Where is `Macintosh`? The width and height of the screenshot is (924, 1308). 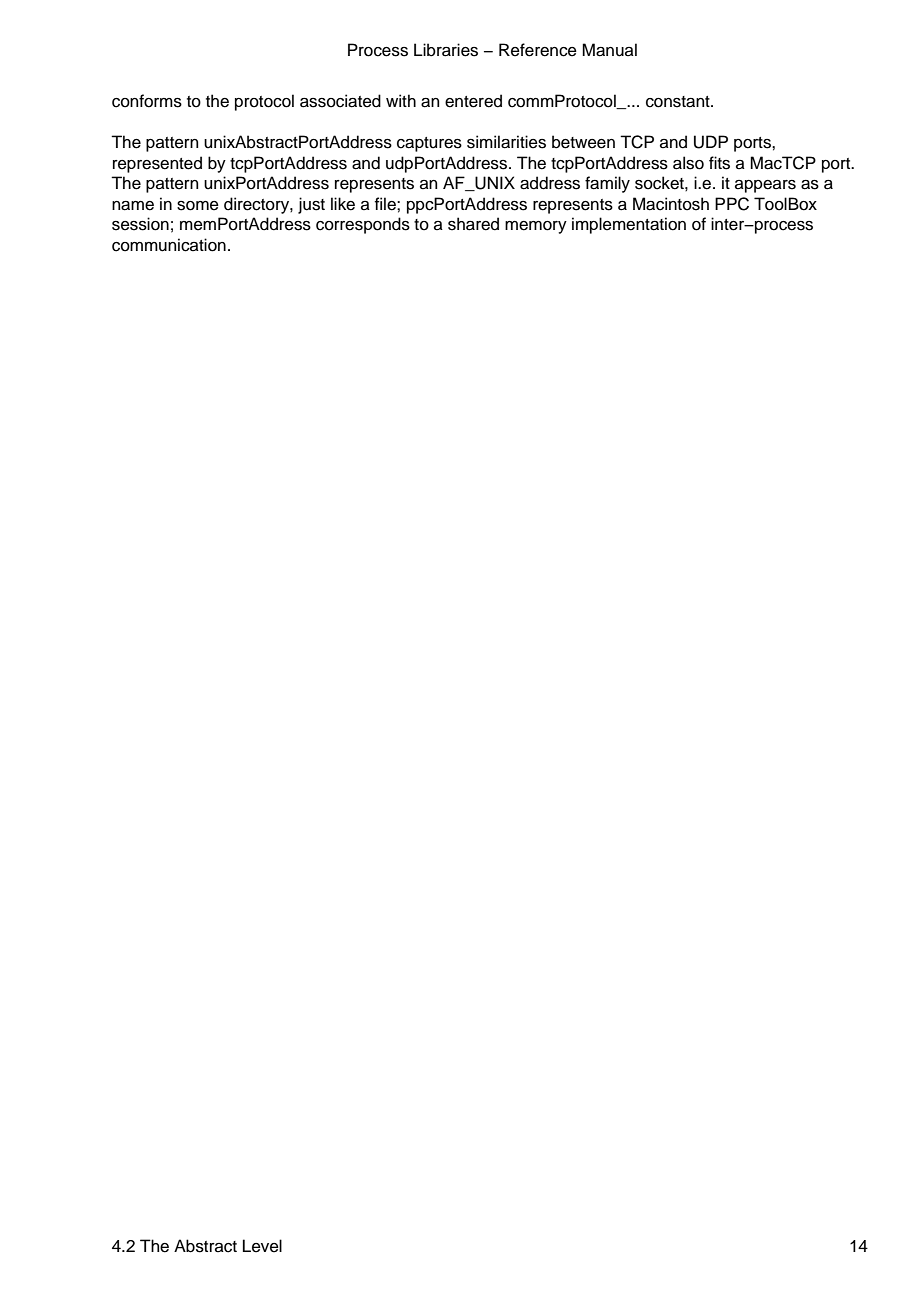
Macintosh is located at coordinates (671, 204).
